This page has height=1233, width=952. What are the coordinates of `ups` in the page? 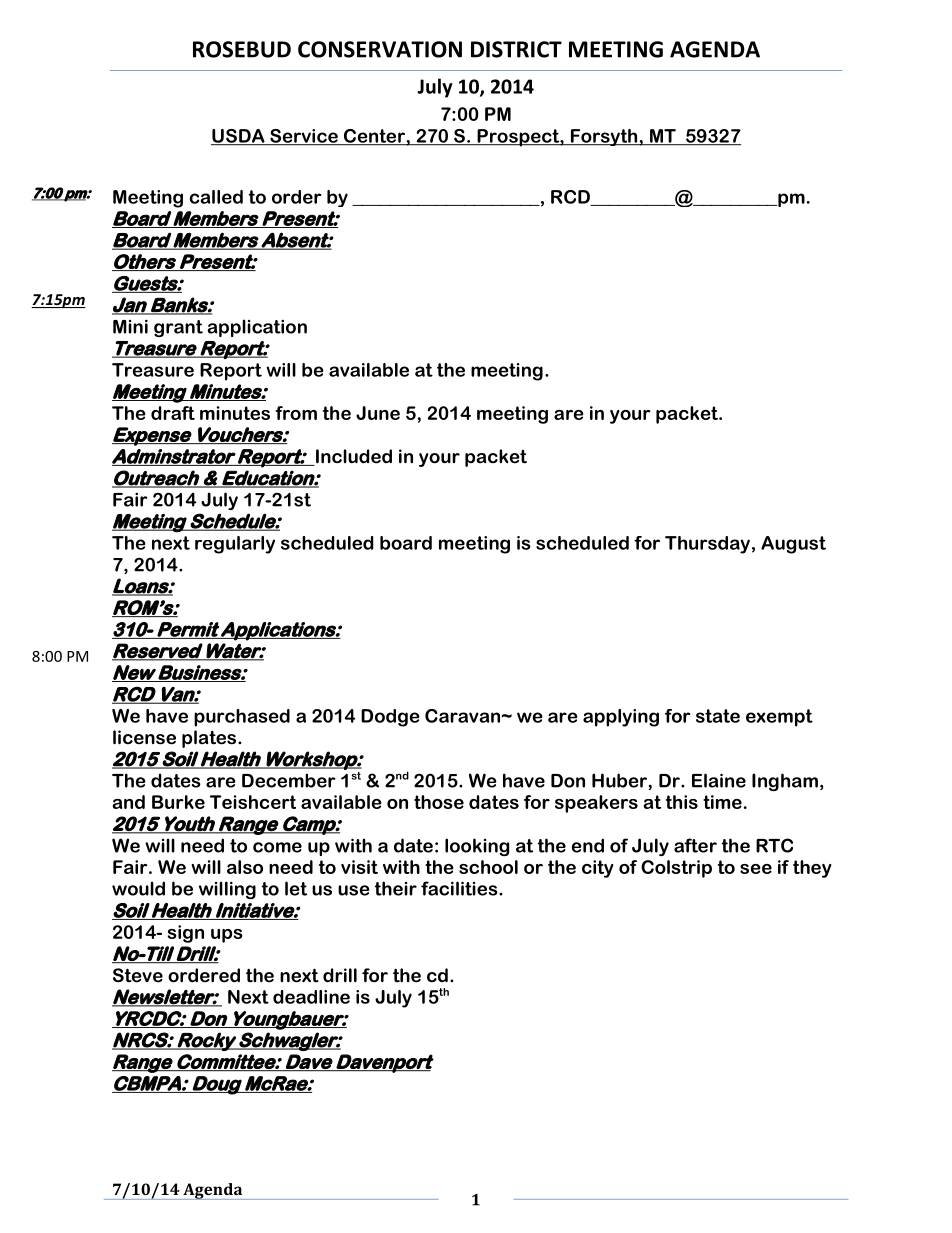 It's located at (227, 936).
